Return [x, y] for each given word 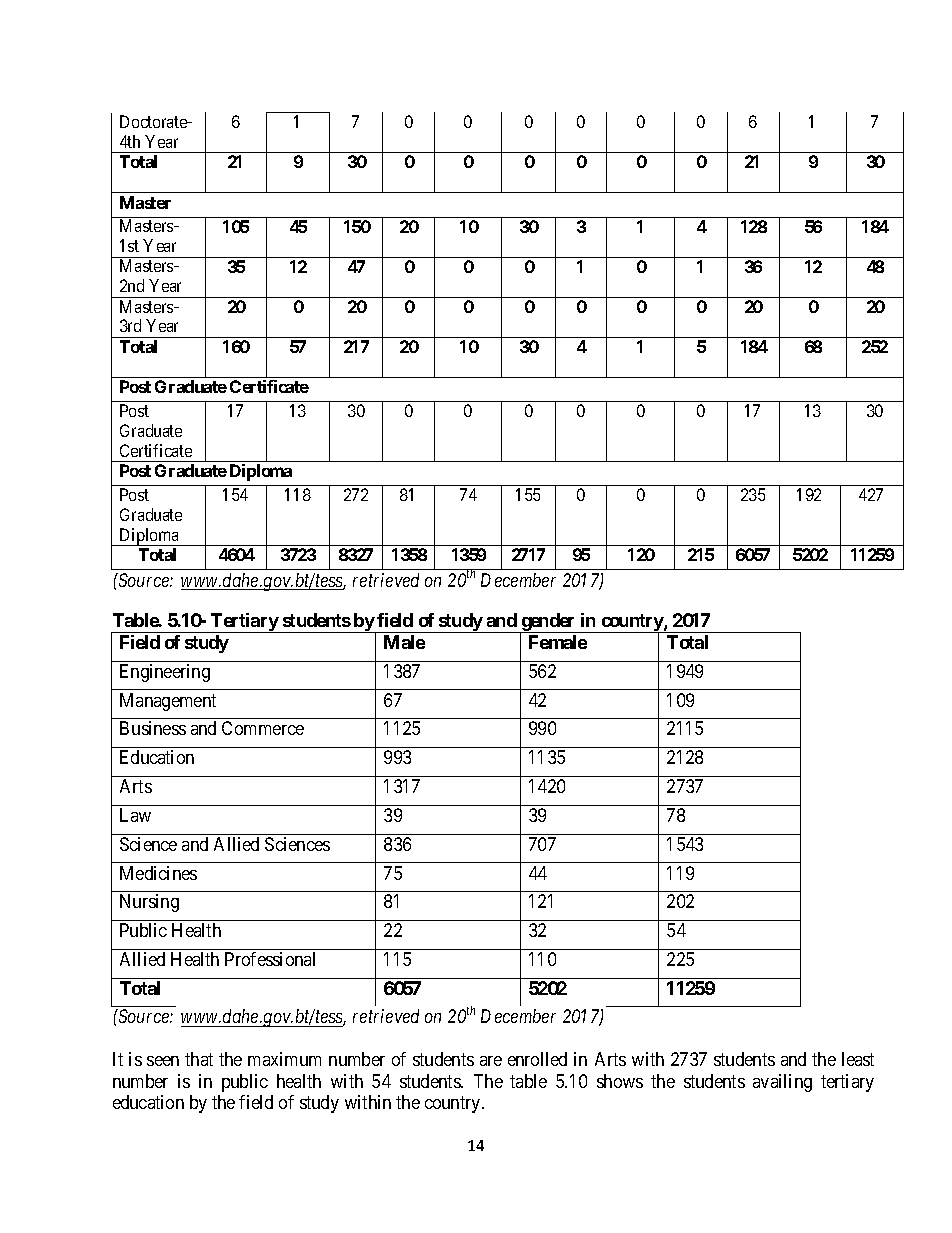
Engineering [165, 673]
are [491, 1061]
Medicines [158, 873]
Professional [270, 959]
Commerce [263, 728]
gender [548, 623]
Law [135, 815]
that [199, 1059]
